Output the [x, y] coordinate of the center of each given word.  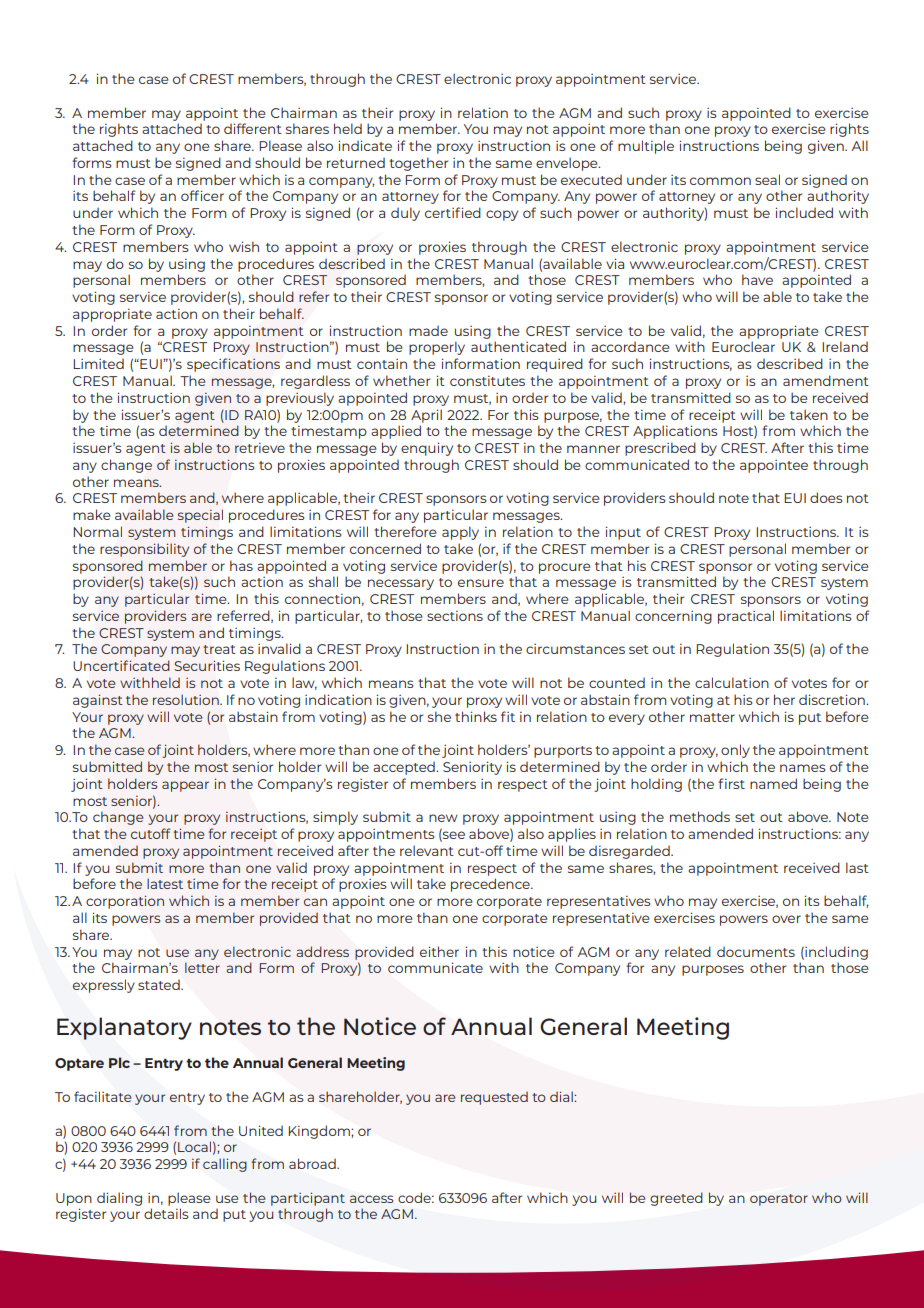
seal [767, 179]
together [418, 164]
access [371, 1199]
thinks [476, 716]
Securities [207, 666]
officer [202, 195]
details [166, 1213]
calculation [732, 682]
